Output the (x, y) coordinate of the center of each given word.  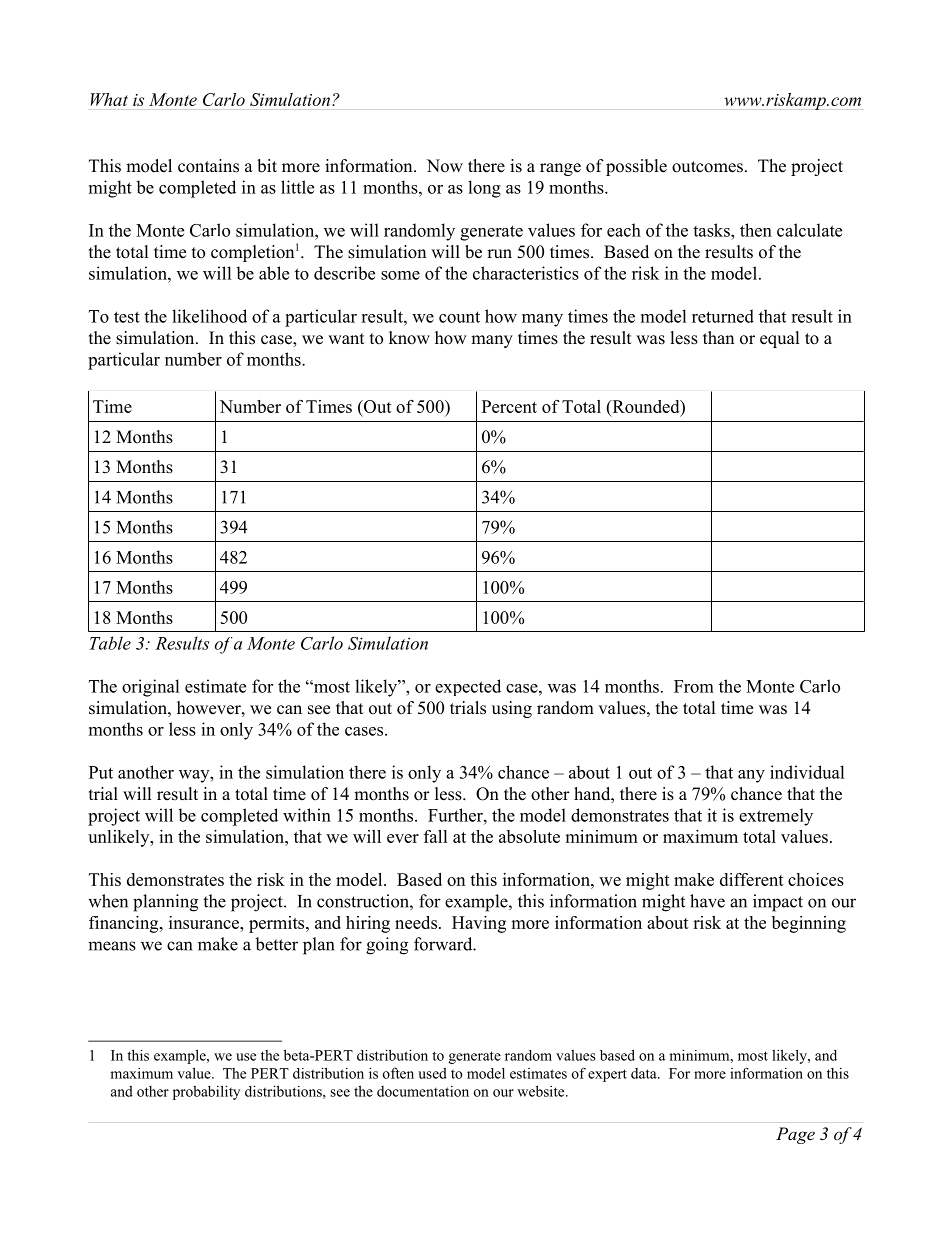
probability (206, 1092)
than (718, 337)
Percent (509, 406)
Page (795, 1135)
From (694, 686)
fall (436, 836)
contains (208, 166)
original (151, 688)
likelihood (209, 316)
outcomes (707, 167)
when (108, 901)
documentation (423, 1091)
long (484, 189)
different (752, 879)
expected (468, 687)
